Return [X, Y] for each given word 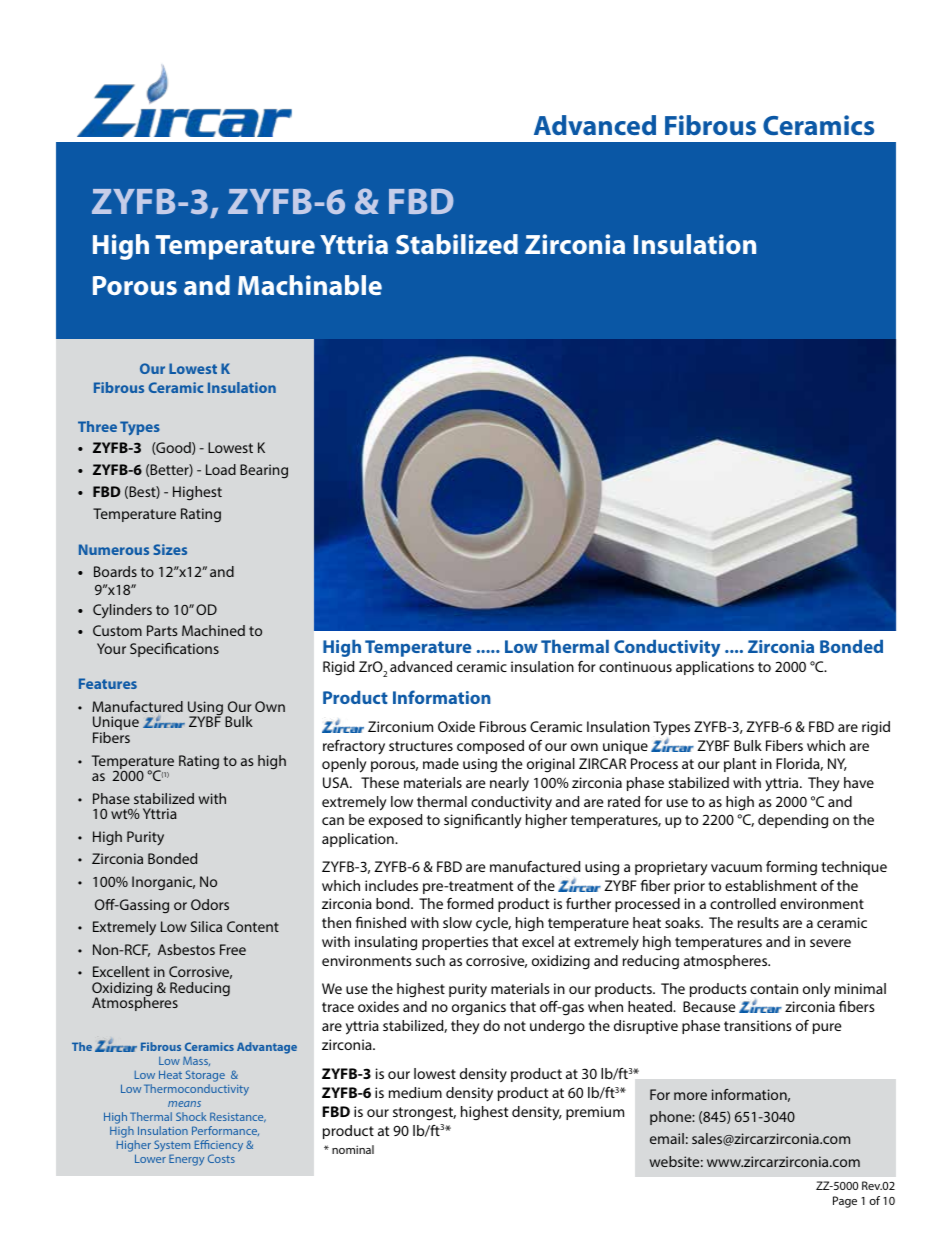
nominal [353, 1149]
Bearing [264, 471]
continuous [635, 666]
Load [221, 469]
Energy [186, 1160]
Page [845, 1202]
